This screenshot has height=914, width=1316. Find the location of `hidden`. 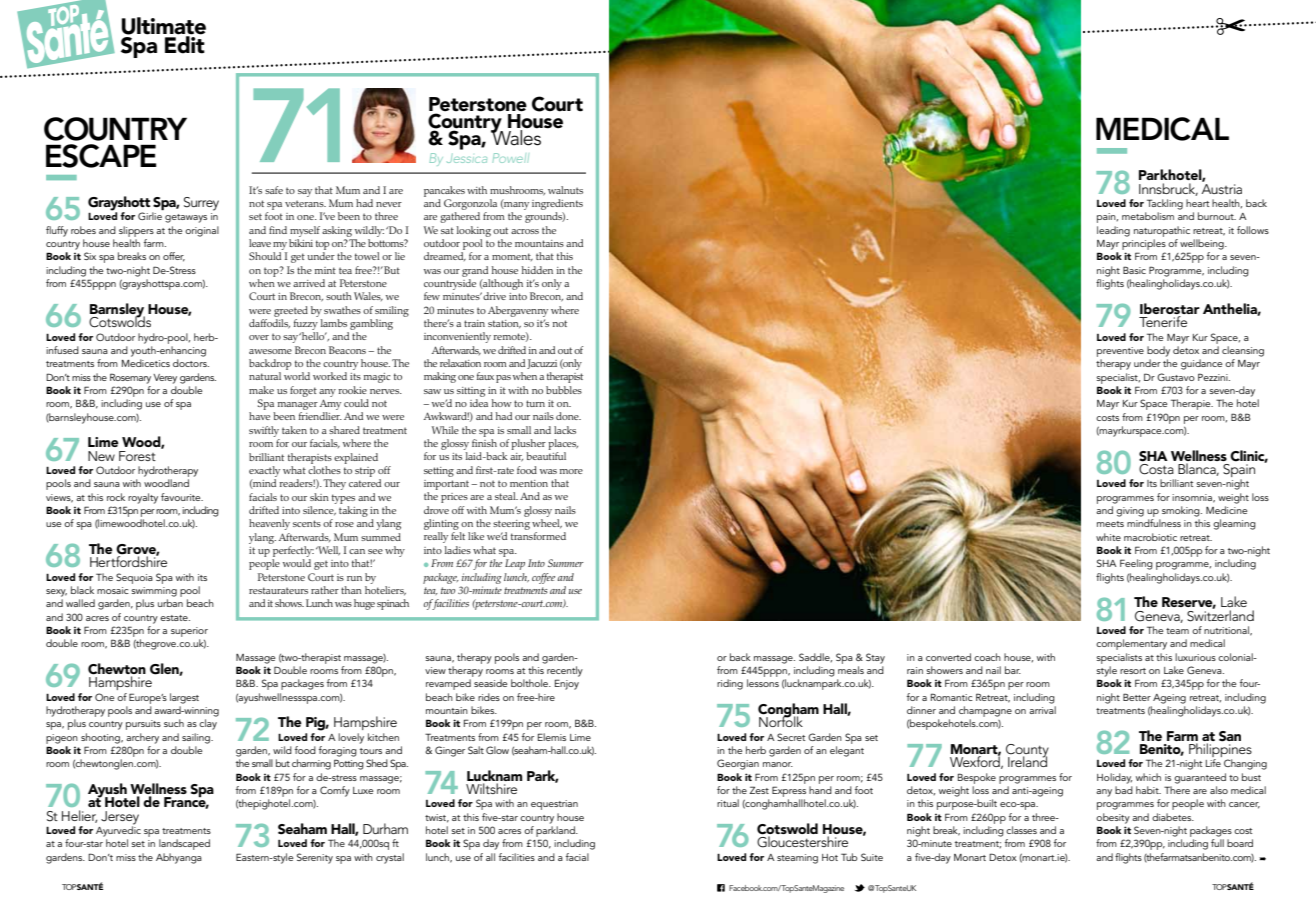

hidden is located at coordinates (537, 270).
